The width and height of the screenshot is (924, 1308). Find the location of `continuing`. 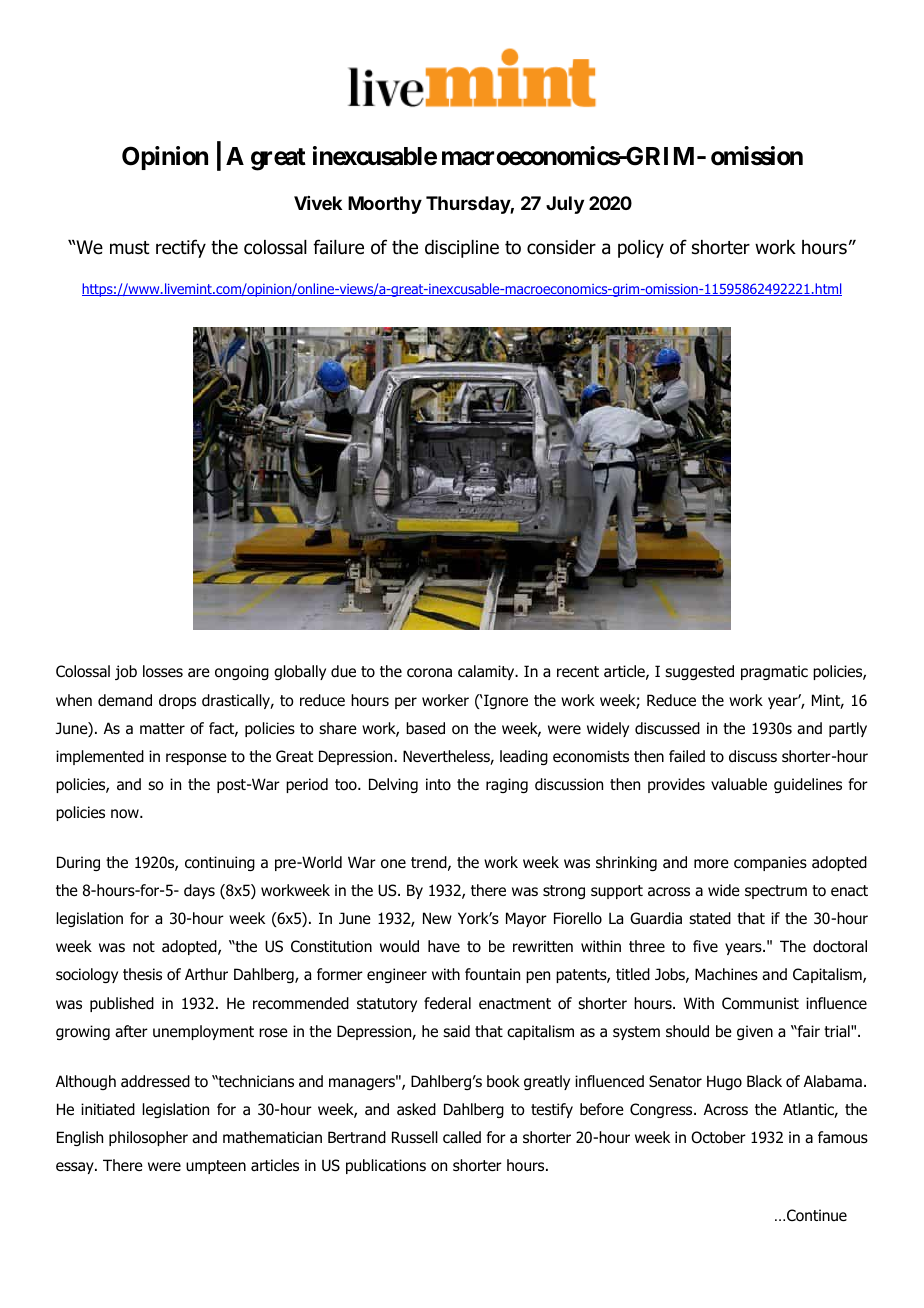

continuing is located at coordinates (220, 863).
